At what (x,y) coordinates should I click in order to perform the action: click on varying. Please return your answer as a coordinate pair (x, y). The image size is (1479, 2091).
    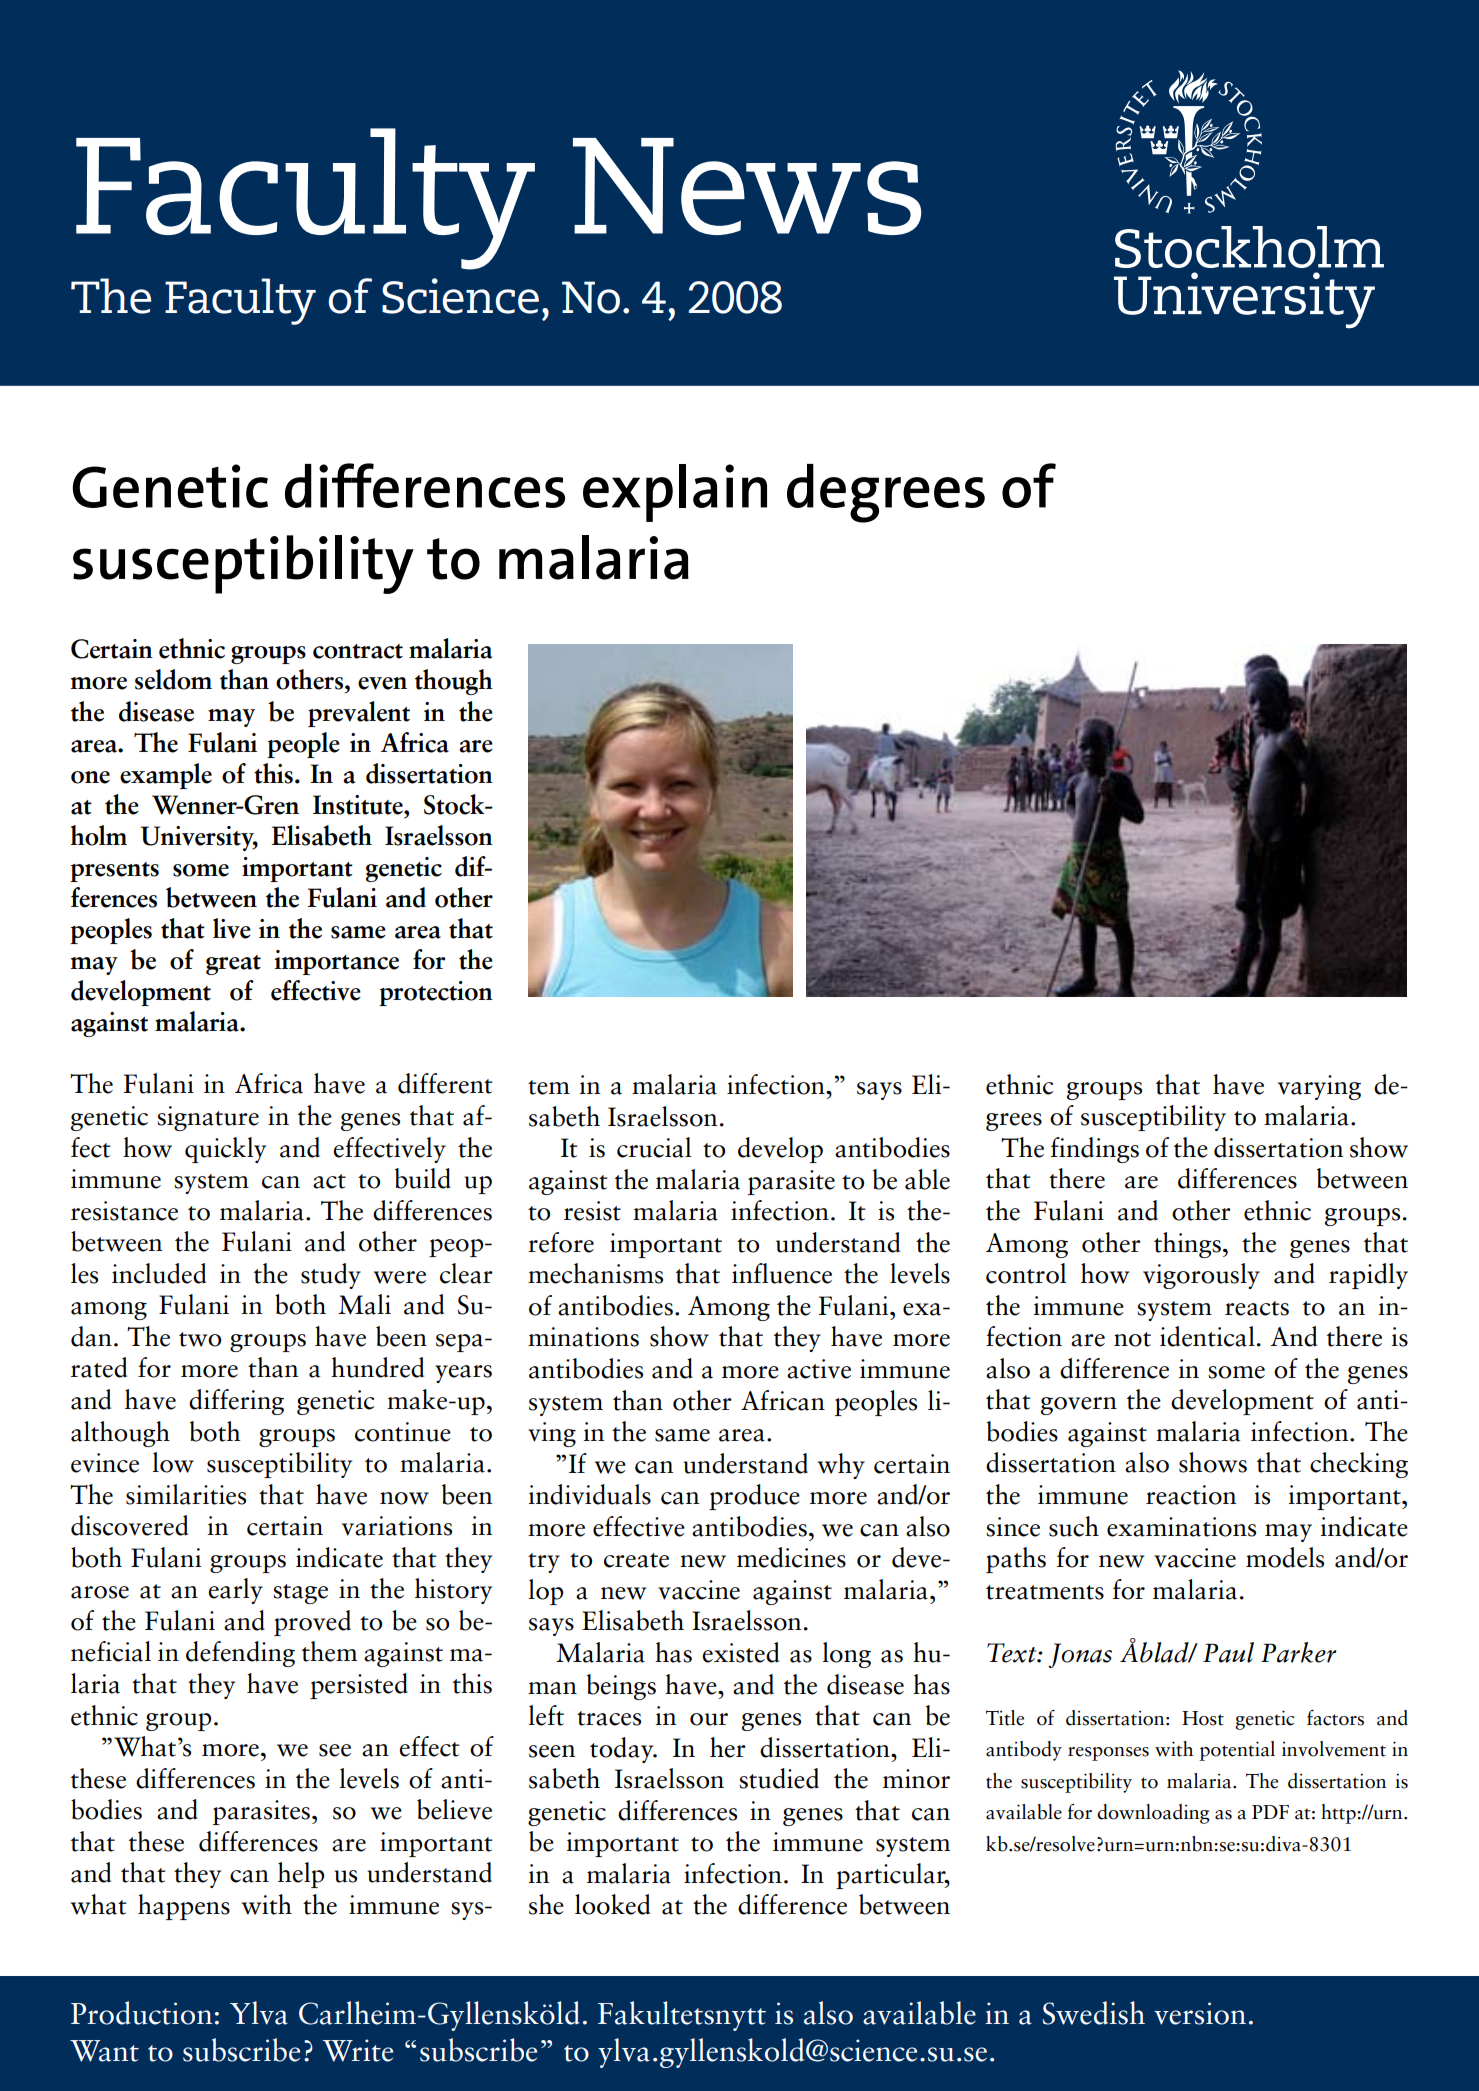
    Looking at the image, I should click on (1319, 1087).
